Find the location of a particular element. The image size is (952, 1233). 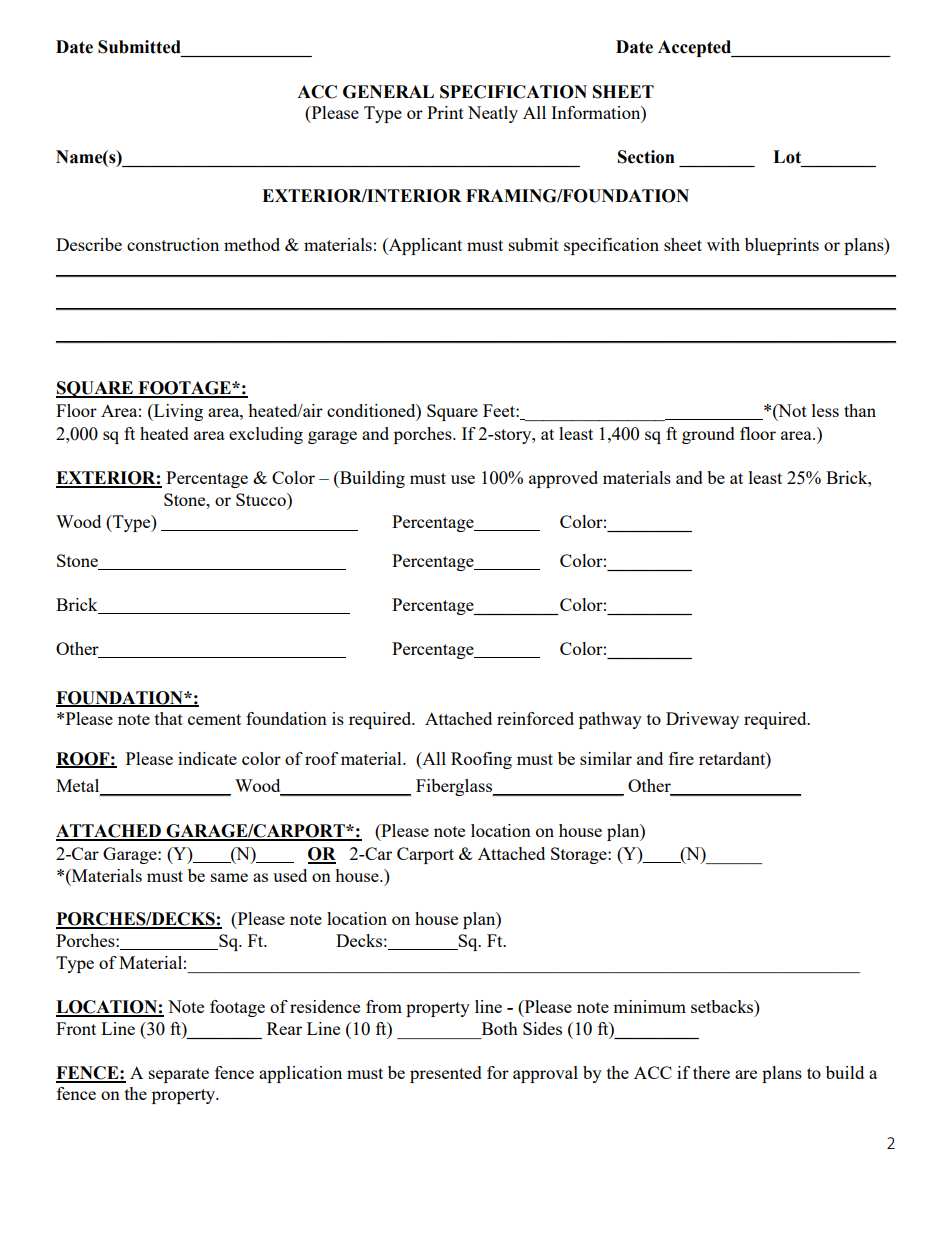

Describe is located at coordinates (89, 244).
